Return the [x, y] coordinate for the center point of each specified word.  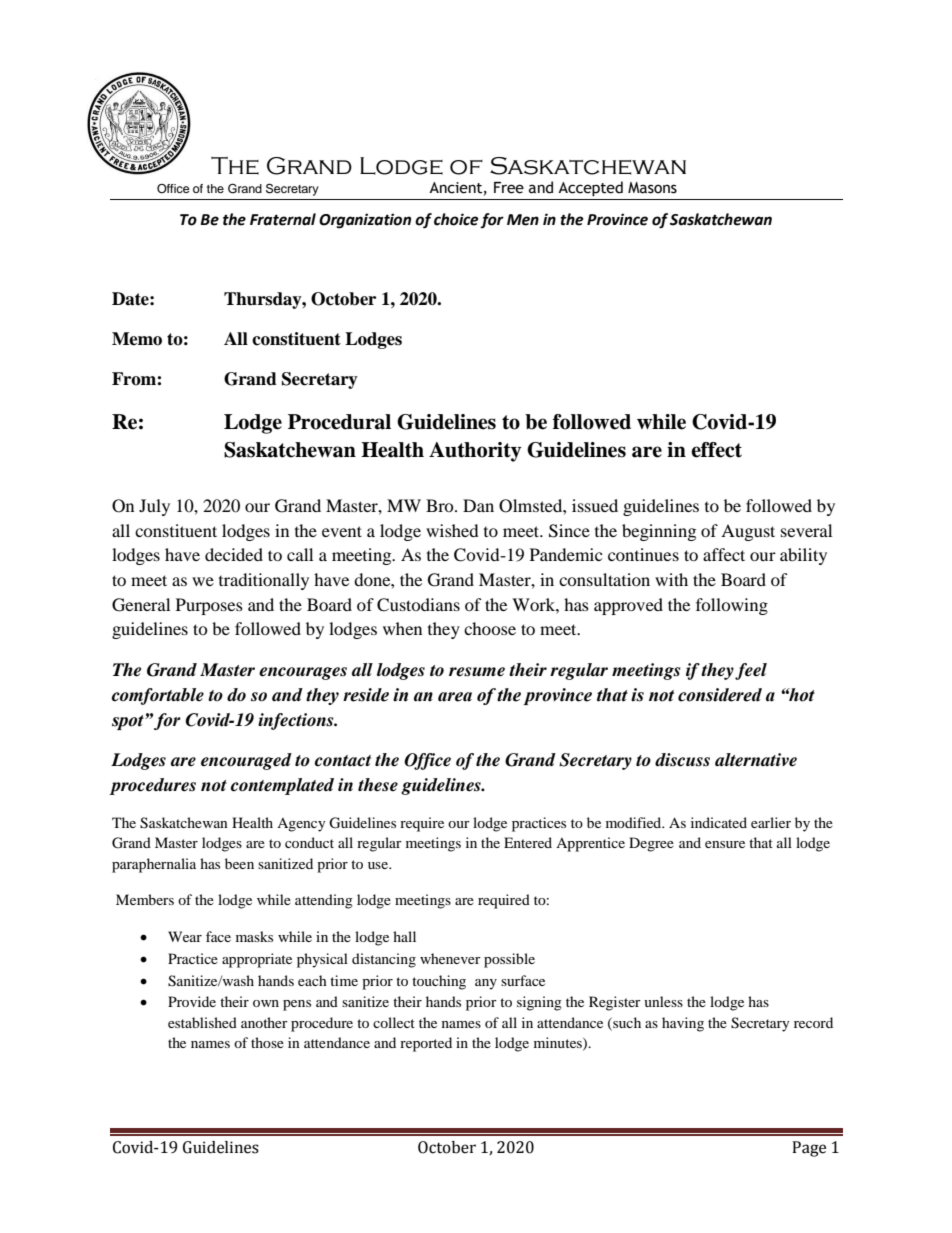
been [239, 863]
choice [456, 219]
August [748, 532]
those [267, 1042]
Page [809, 1149]
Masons [652, 188]
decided [234, 554]
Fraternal [283, 219]
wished [452, 530]
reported [426, 1044]
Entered [528, 842]
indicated [719, 822]
